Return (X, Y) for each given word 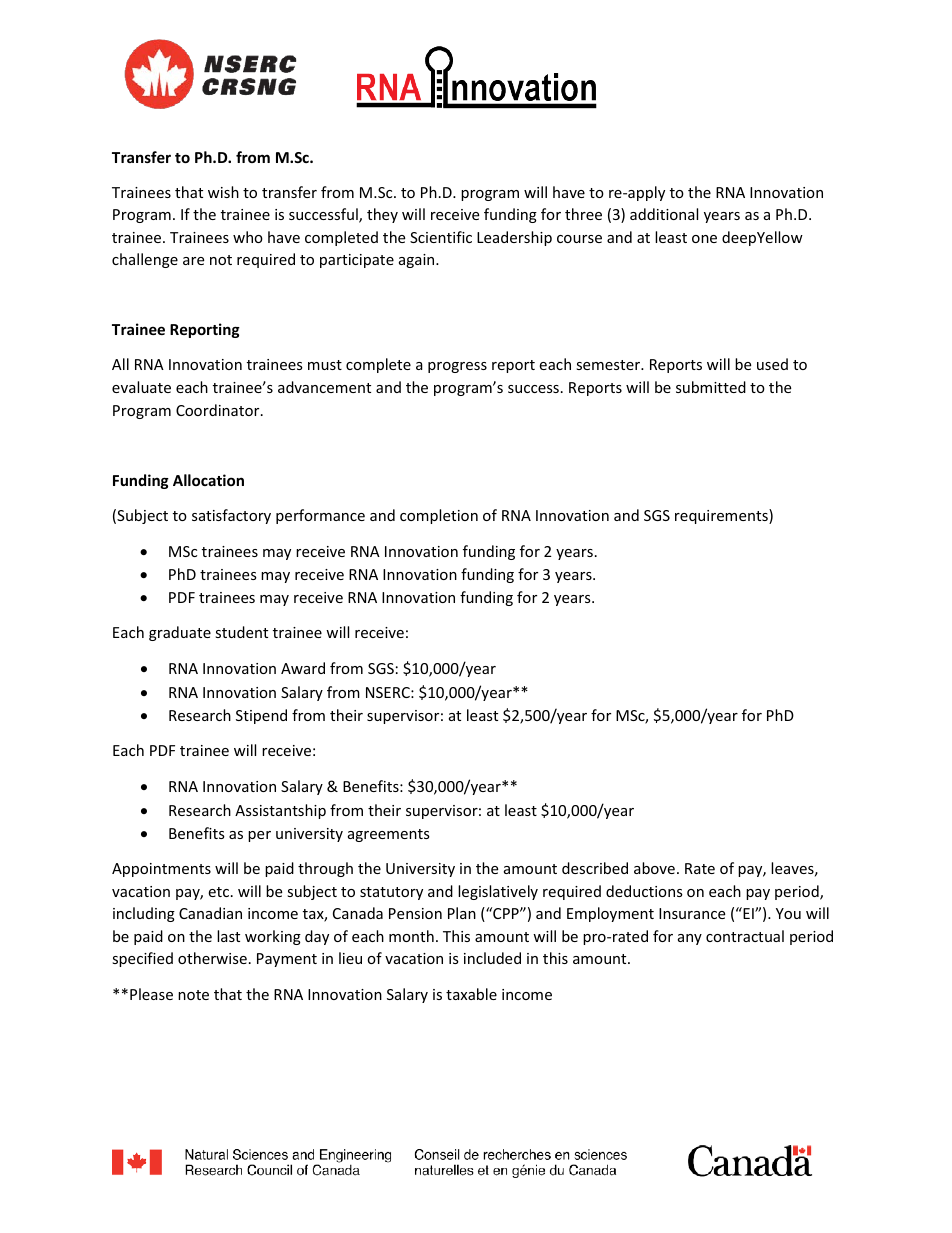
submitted (711, 387)
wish (223, 192)
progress (457, 367)
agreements (389, 835)
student (241, 632)
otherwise (212, 958)
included (492, 958)
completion (439, 516)
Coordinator (219, 410)
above (654, 868)
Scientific (441, 237)
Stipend (261, 716)
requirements (722, 516)
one (704, 239)
